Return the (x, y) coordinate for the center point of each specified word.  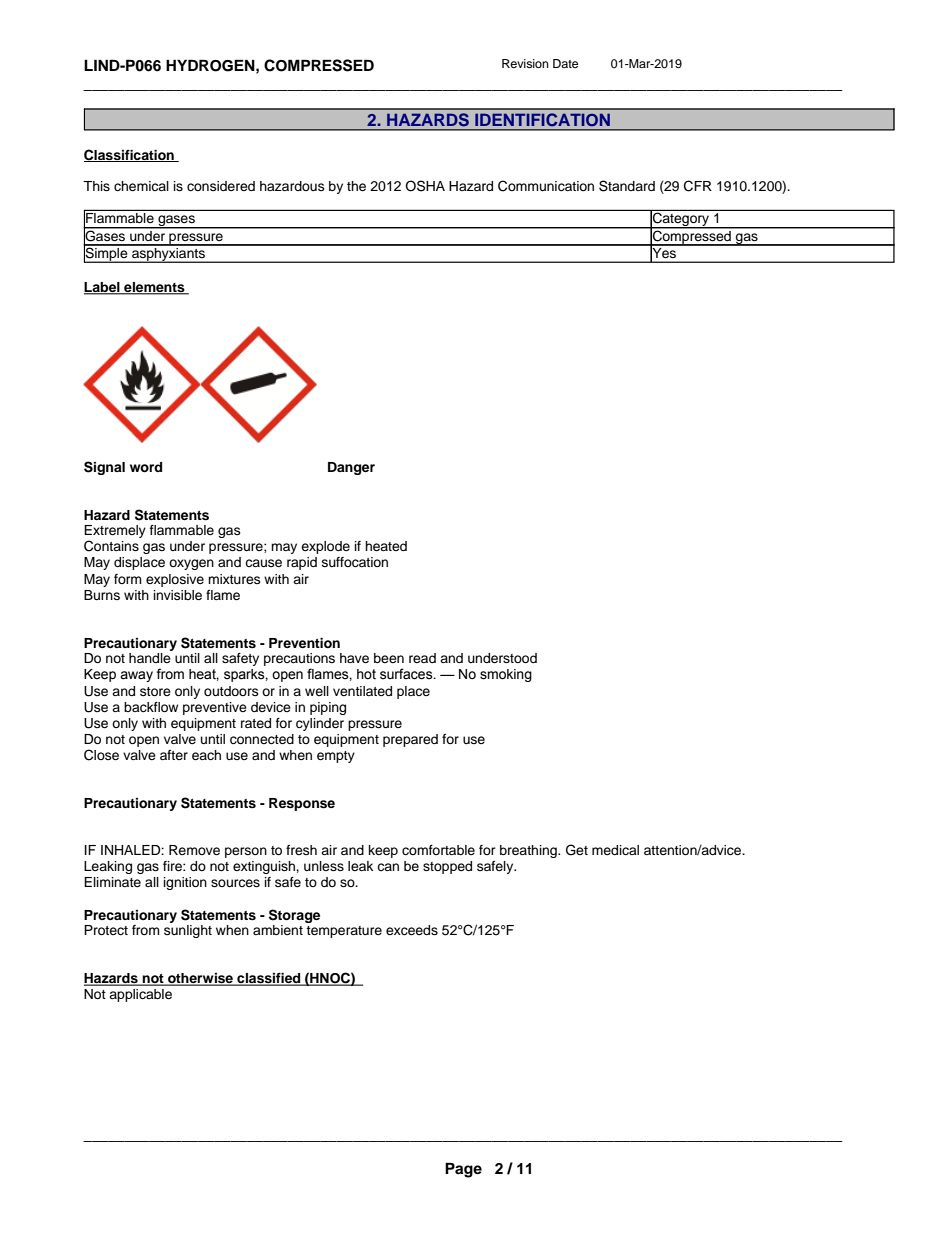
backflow (151, 707)
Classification (130, 155)
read (422, 658)
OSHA (425, 186)
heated (386, 546)
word (146, 467)
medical (615, 850)
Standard (627, 186)
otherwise (201, 979)
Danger (351, 468)
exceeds (412, 930)
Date (565, 63)
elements (154, 288)
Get (577, 850)
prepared (410, 740)
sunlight (188, 931)
